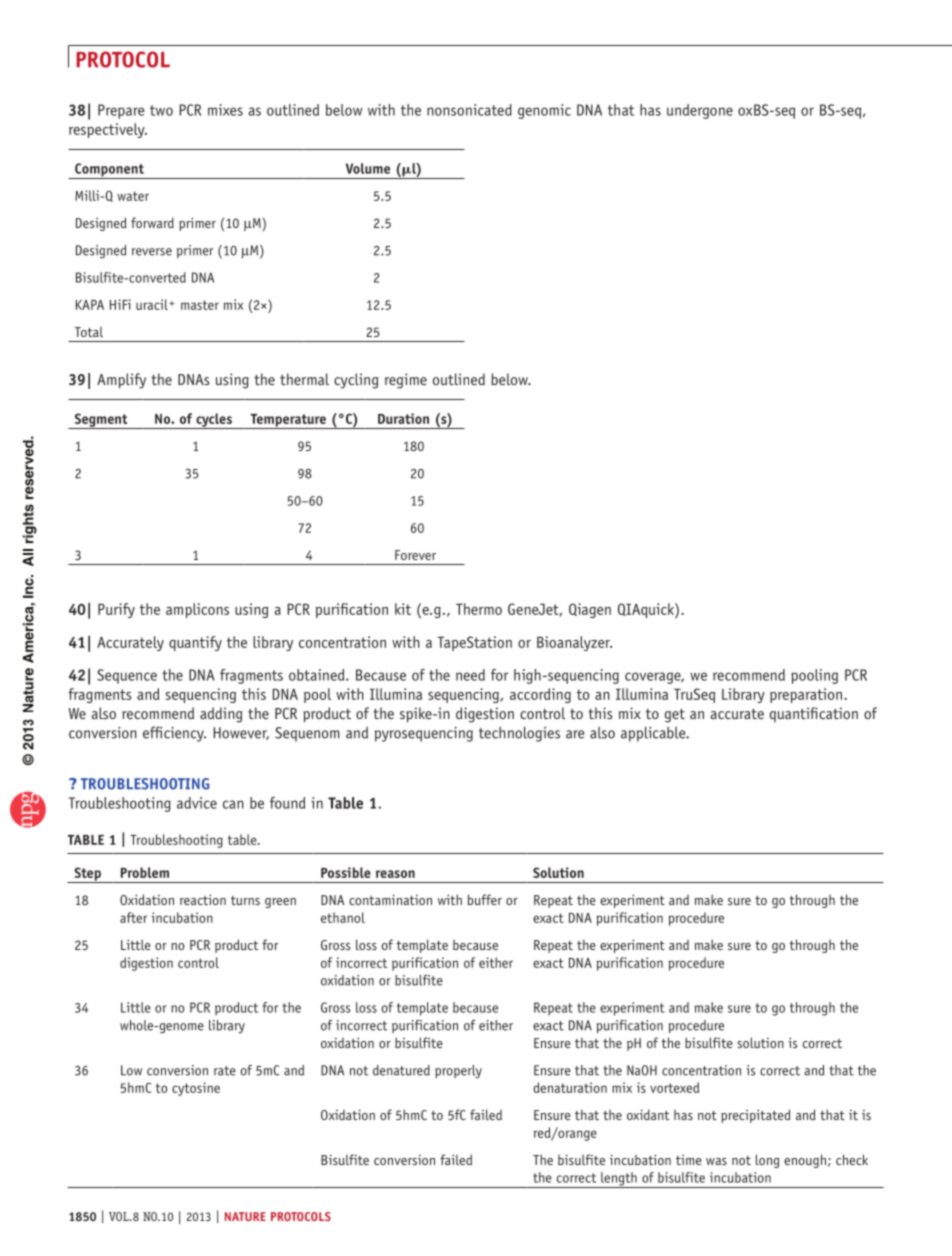  Describe the element at coordinates (470, 675) in the document. I see `need` at that location.
